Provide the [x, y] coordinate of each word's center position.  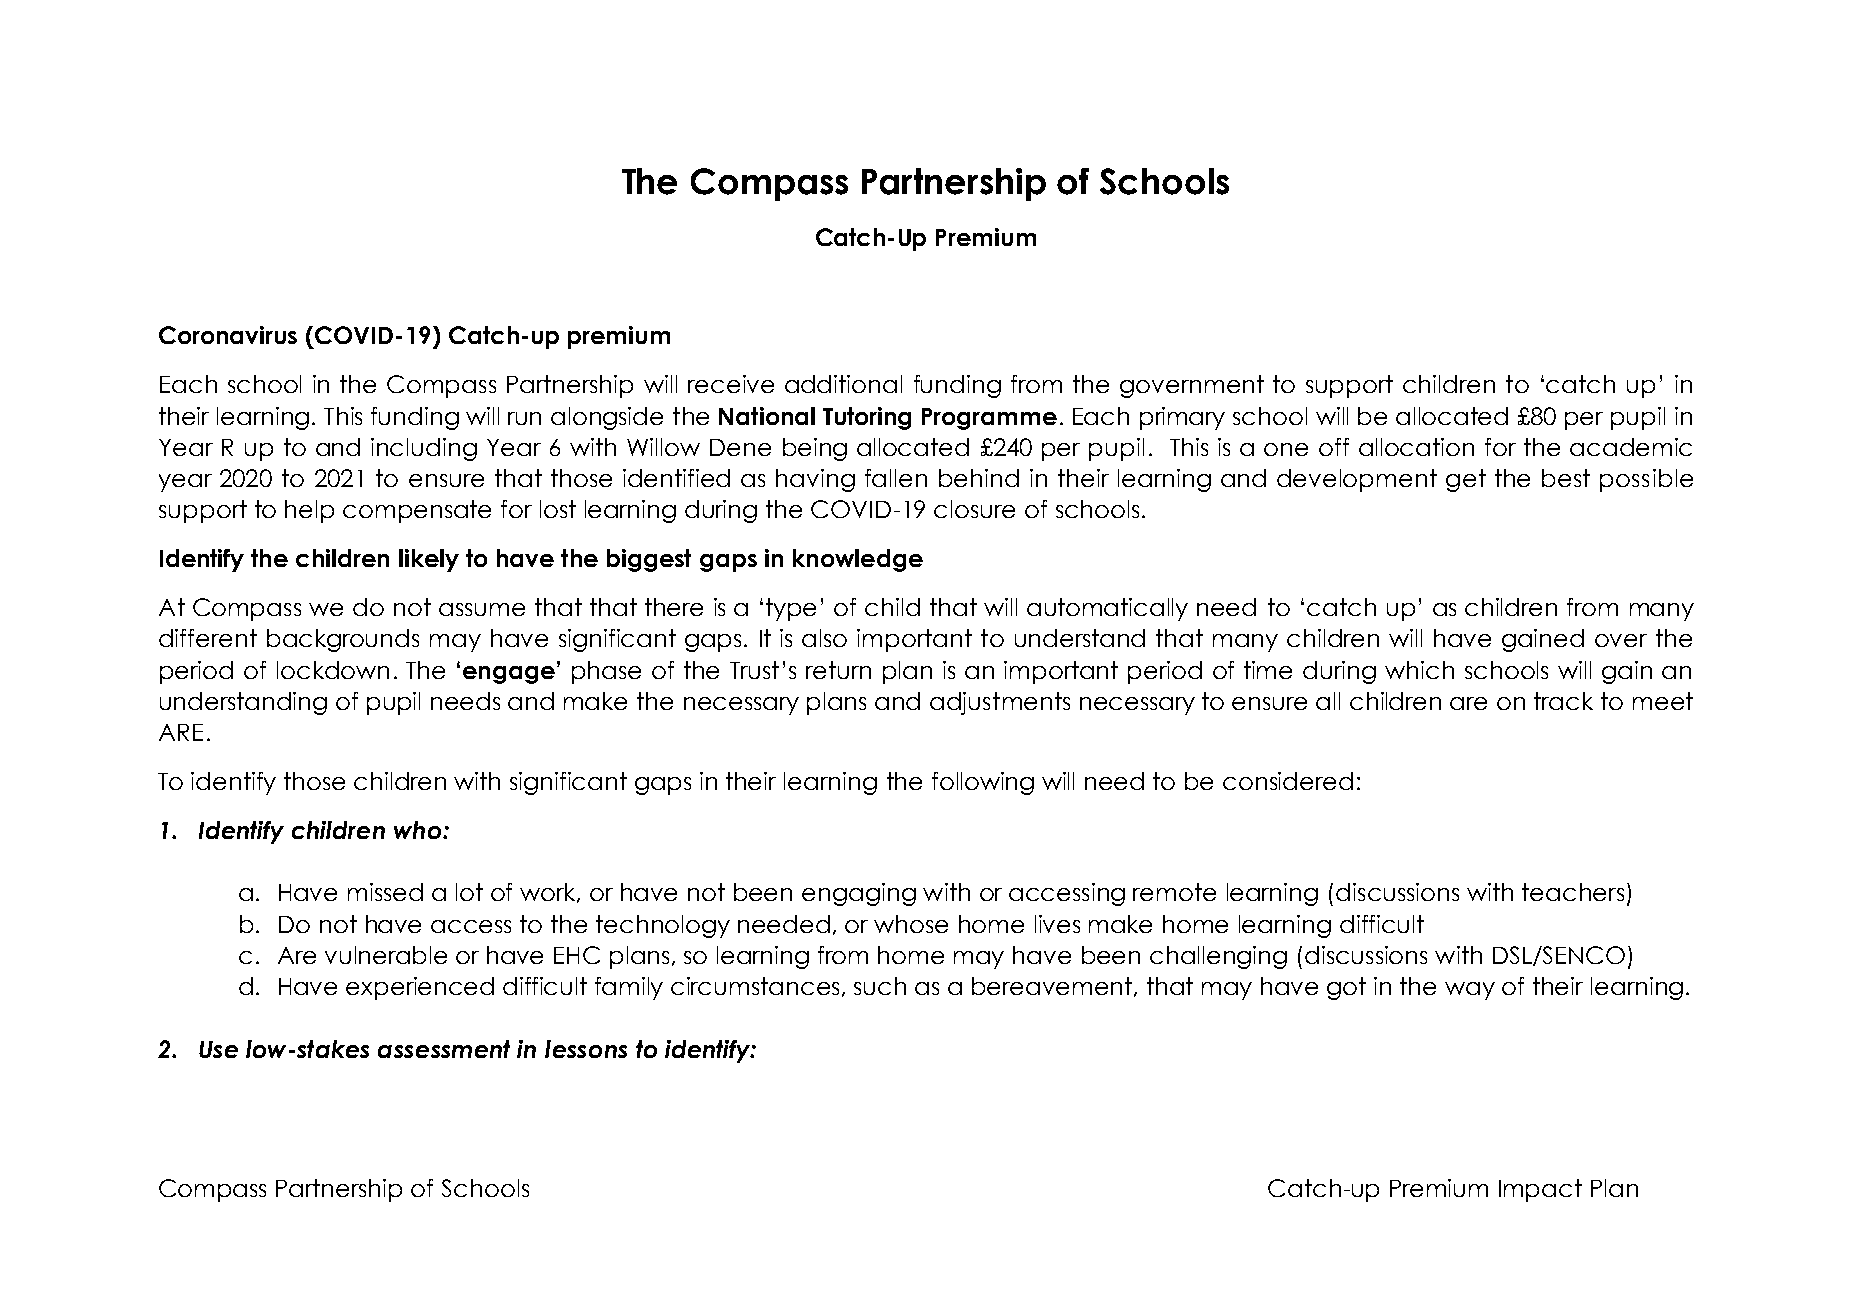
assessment [444, 1049]
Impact [1540, 1190]
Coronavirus [228, 335]
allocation [1416, 447]
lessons [586, 1049]
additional [843, 384]
